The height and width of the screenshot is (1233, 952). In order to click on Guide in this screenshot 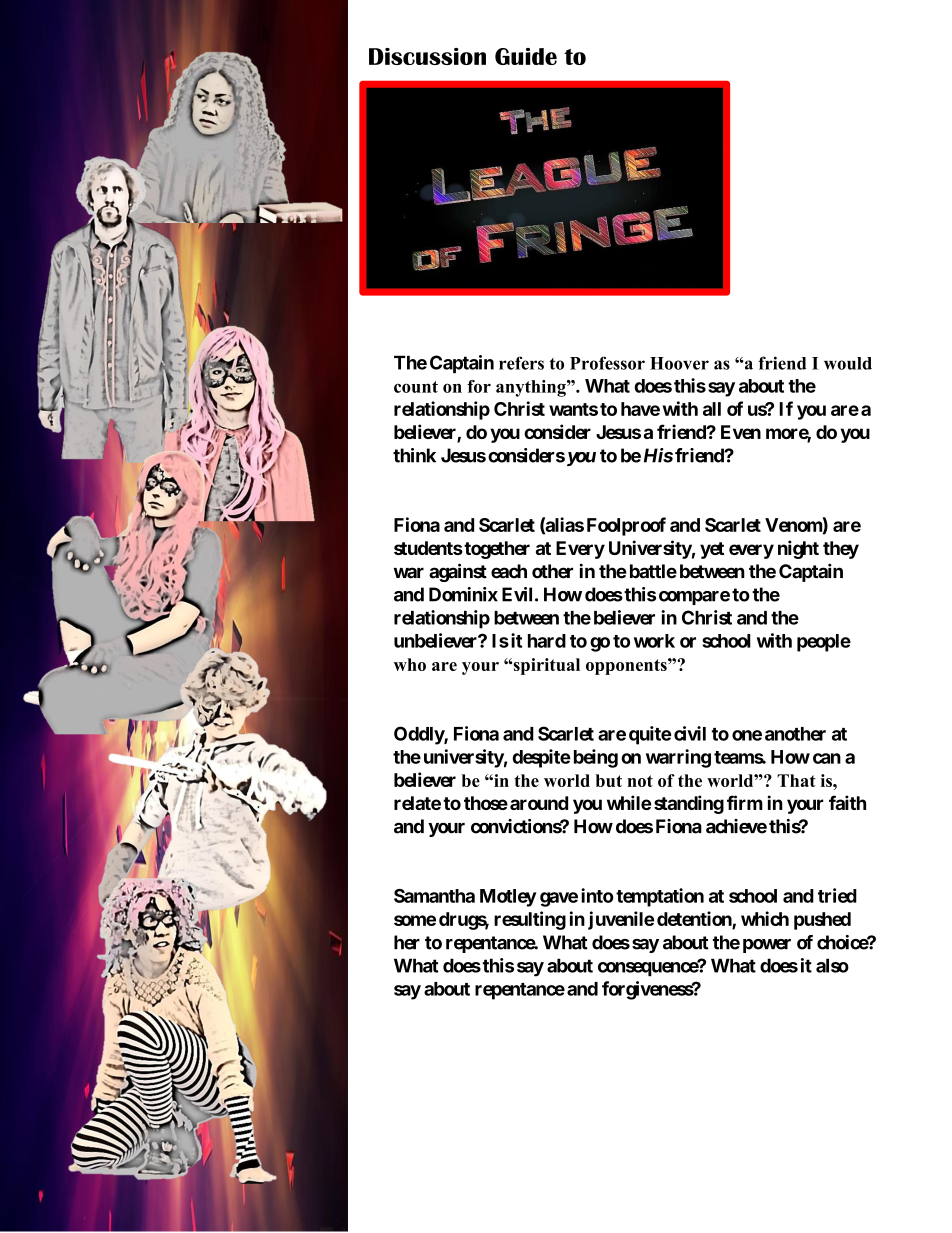, I will do `click(526, 56)`.
